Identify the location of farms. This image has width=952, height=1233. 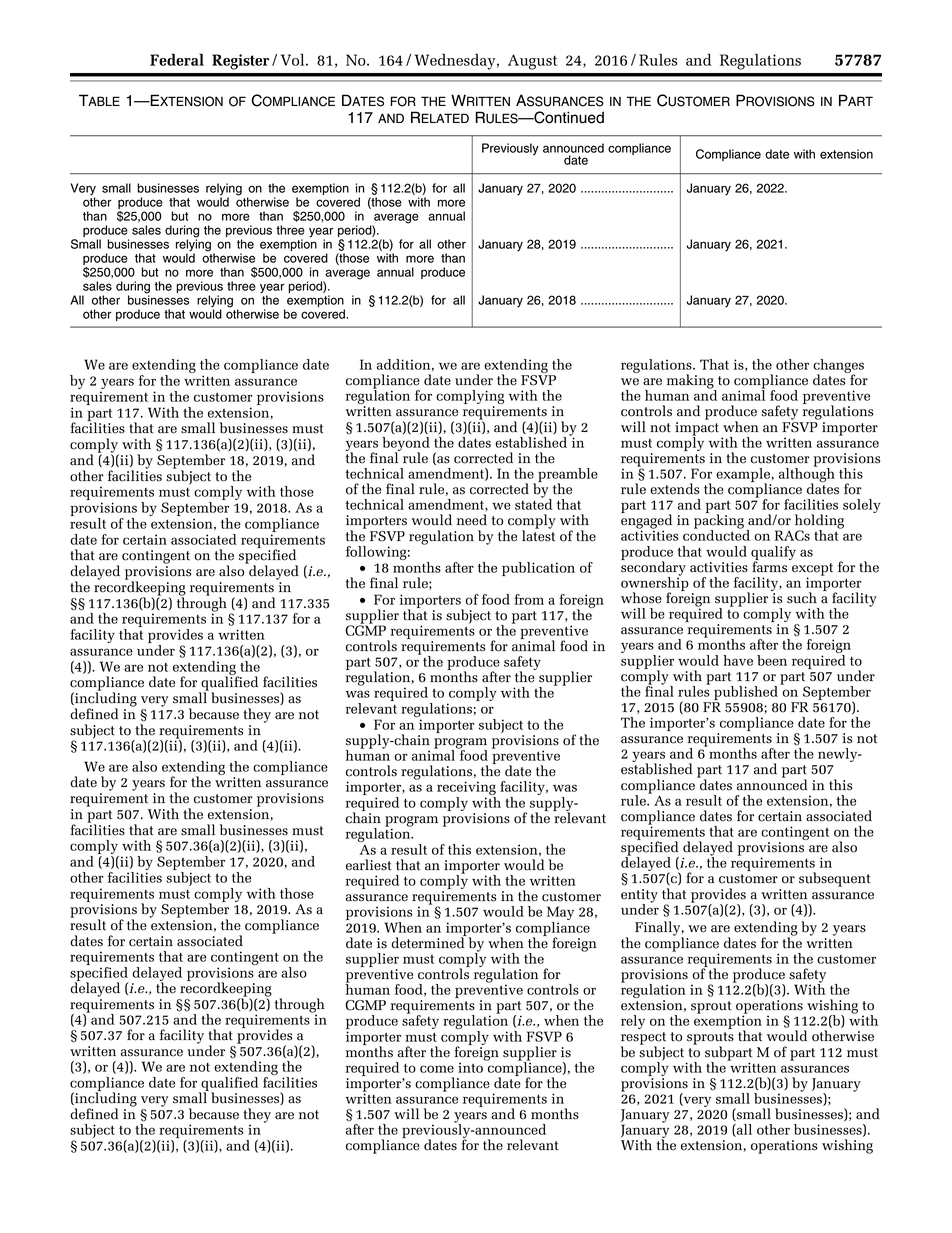
(769, 566).
